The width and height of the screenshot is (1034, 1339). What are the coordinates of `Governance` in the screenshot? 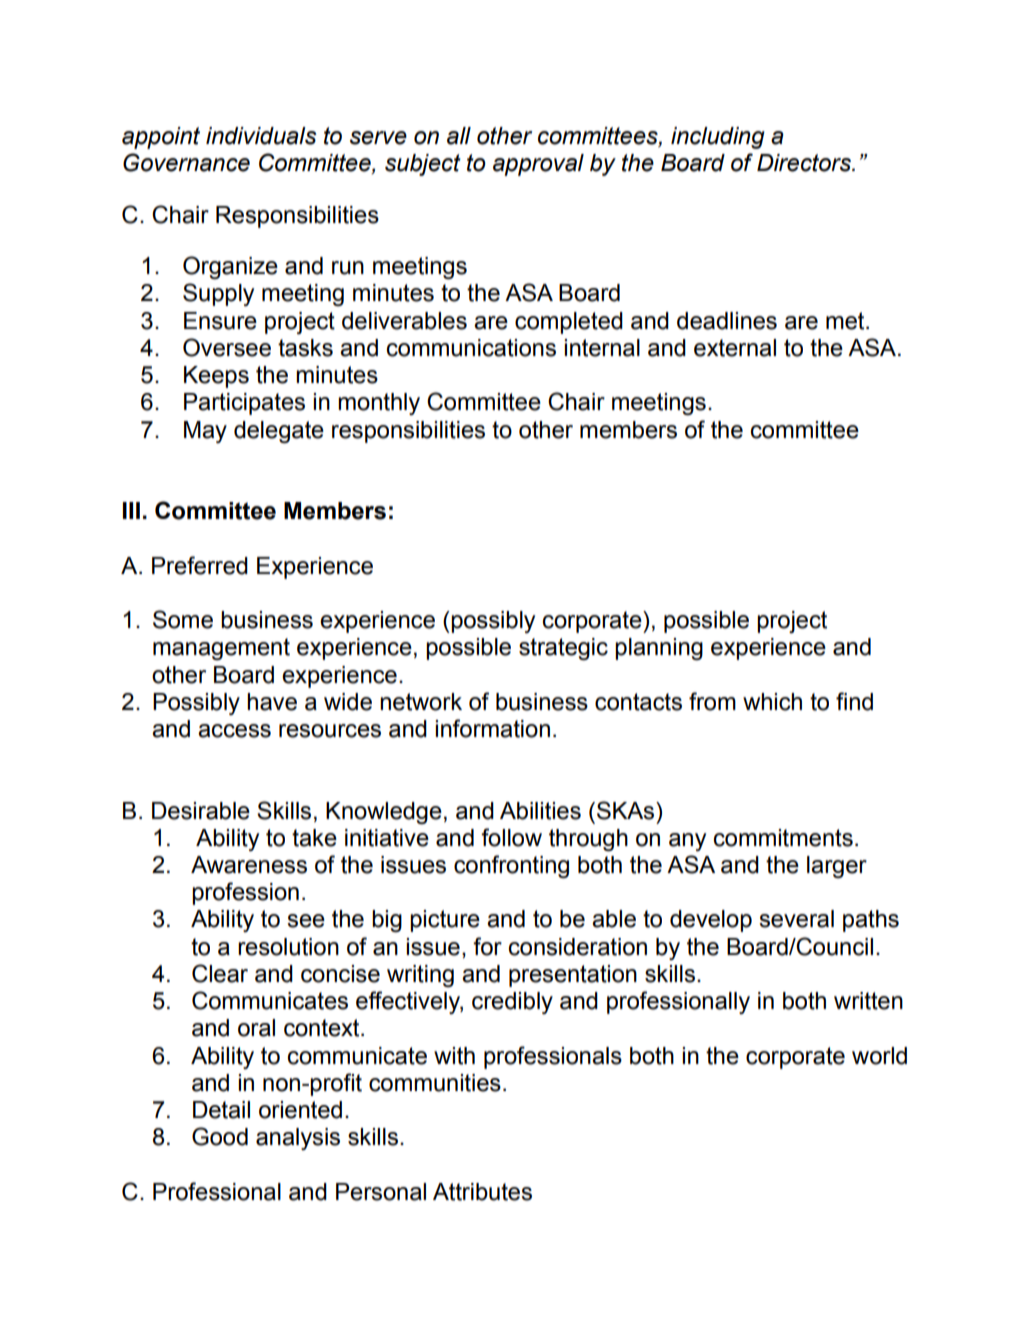 It's located at (186, 162).
